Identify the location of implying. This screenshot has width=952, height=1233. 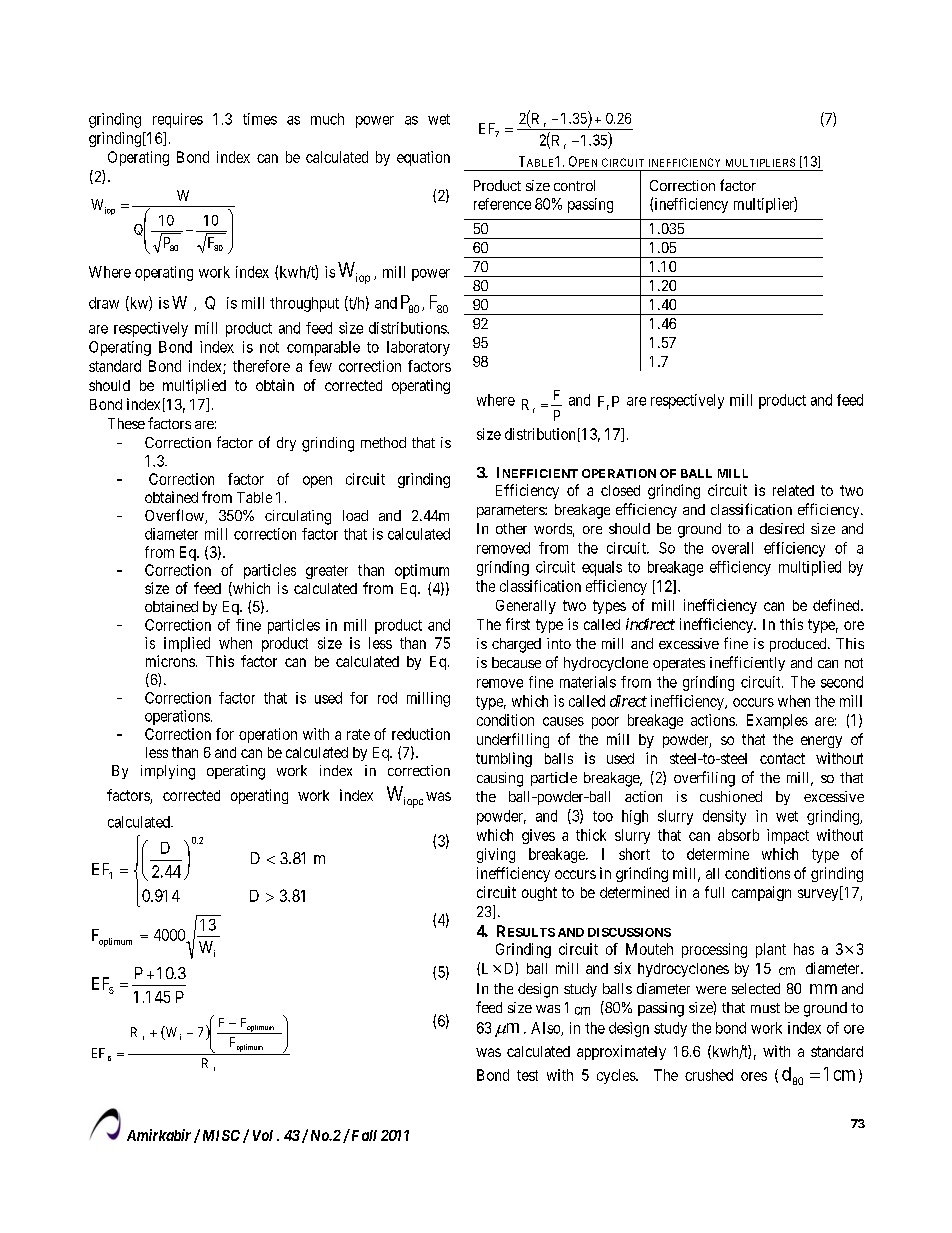
(168, 772).
